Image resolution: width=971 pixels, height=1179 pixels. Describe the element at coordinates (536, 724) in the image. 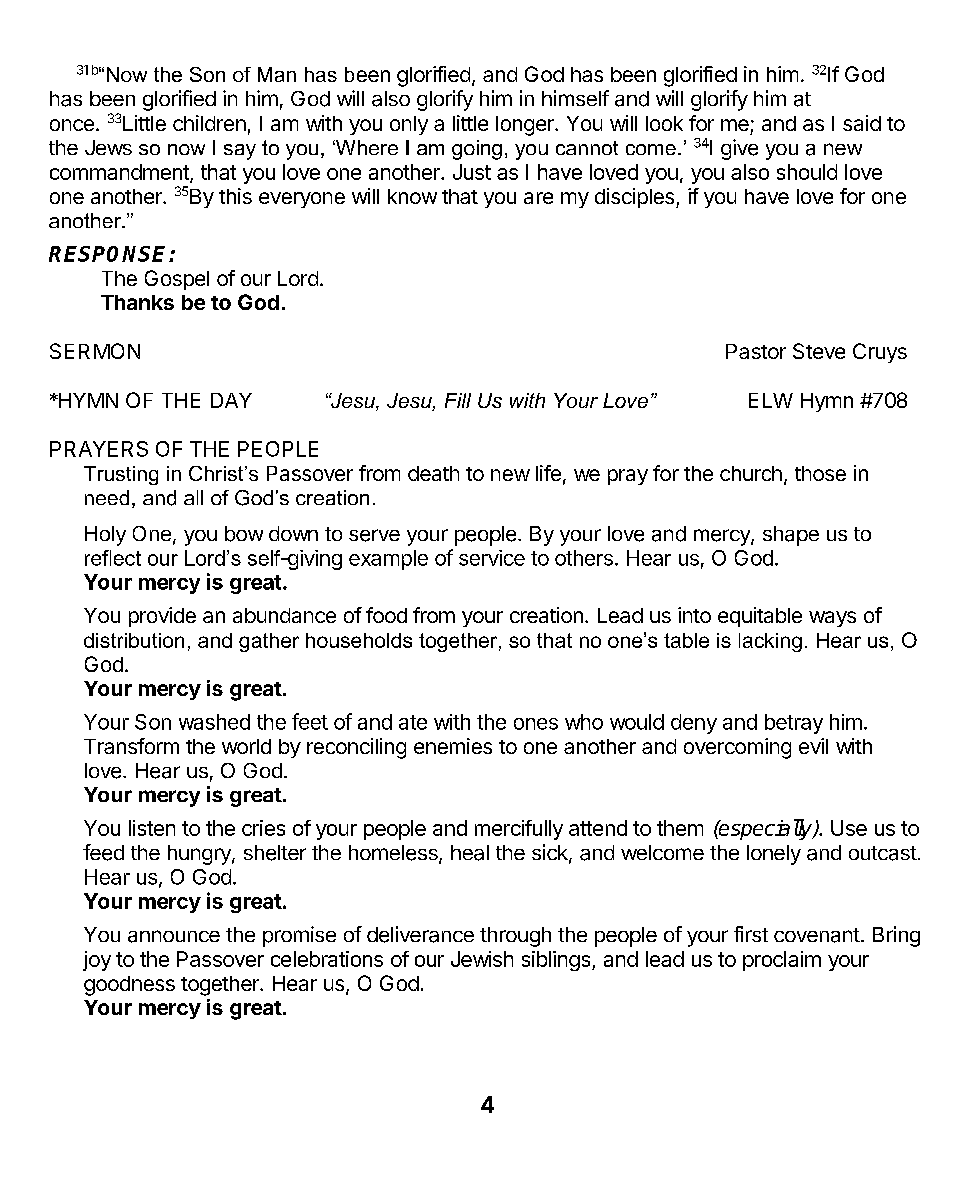

I see `ones` at that location.
